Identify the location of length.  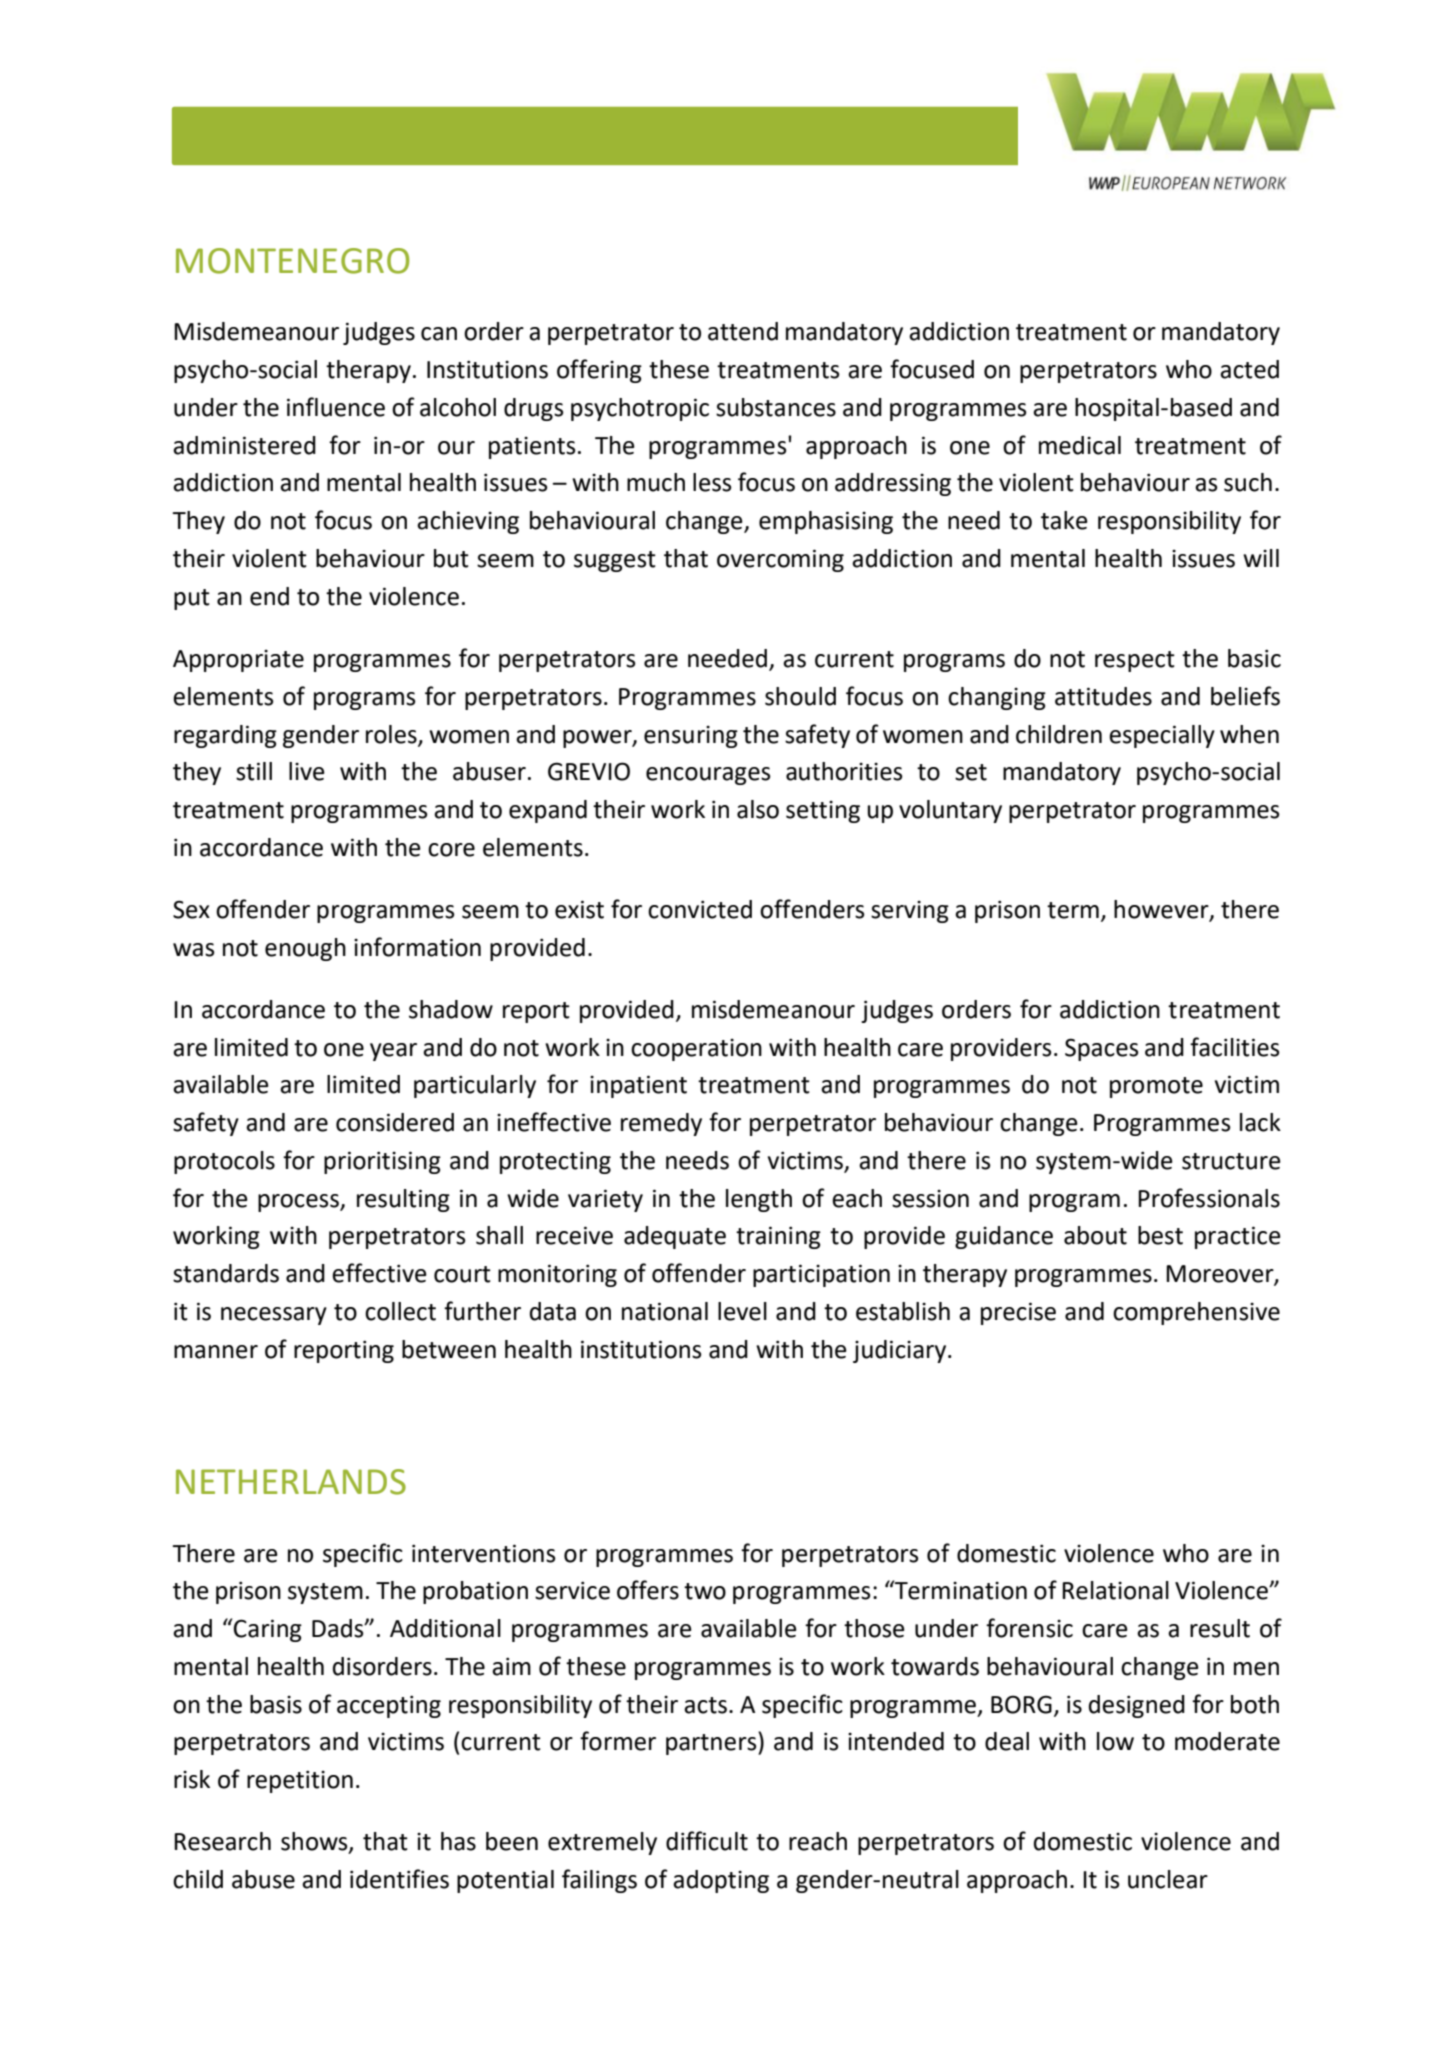
(759, 1200).
